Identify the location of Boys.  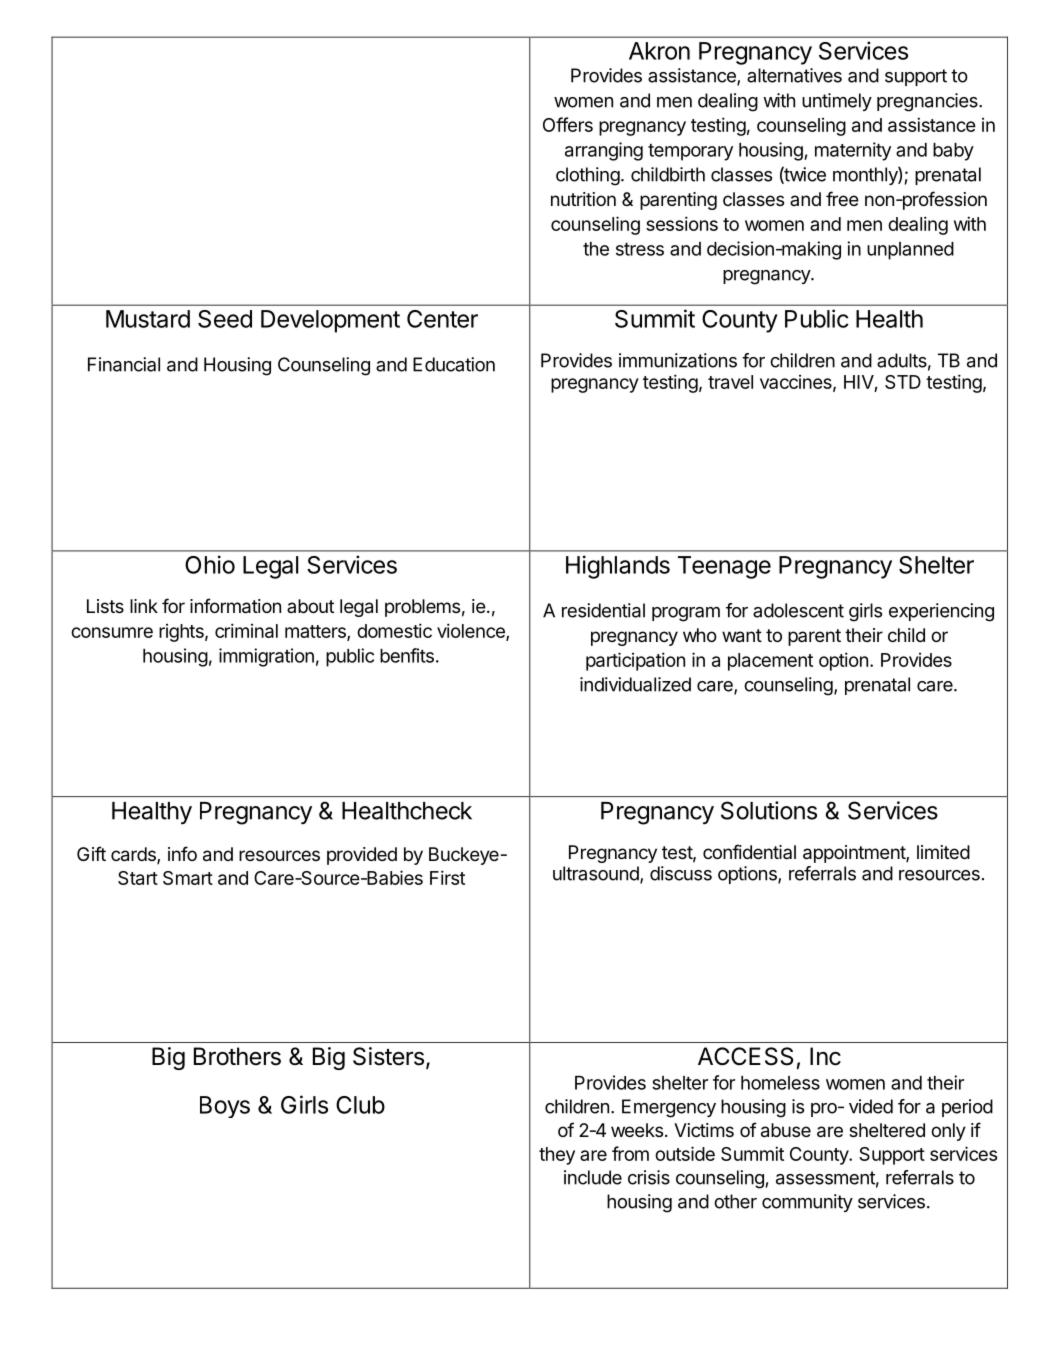
(225, 1107).
